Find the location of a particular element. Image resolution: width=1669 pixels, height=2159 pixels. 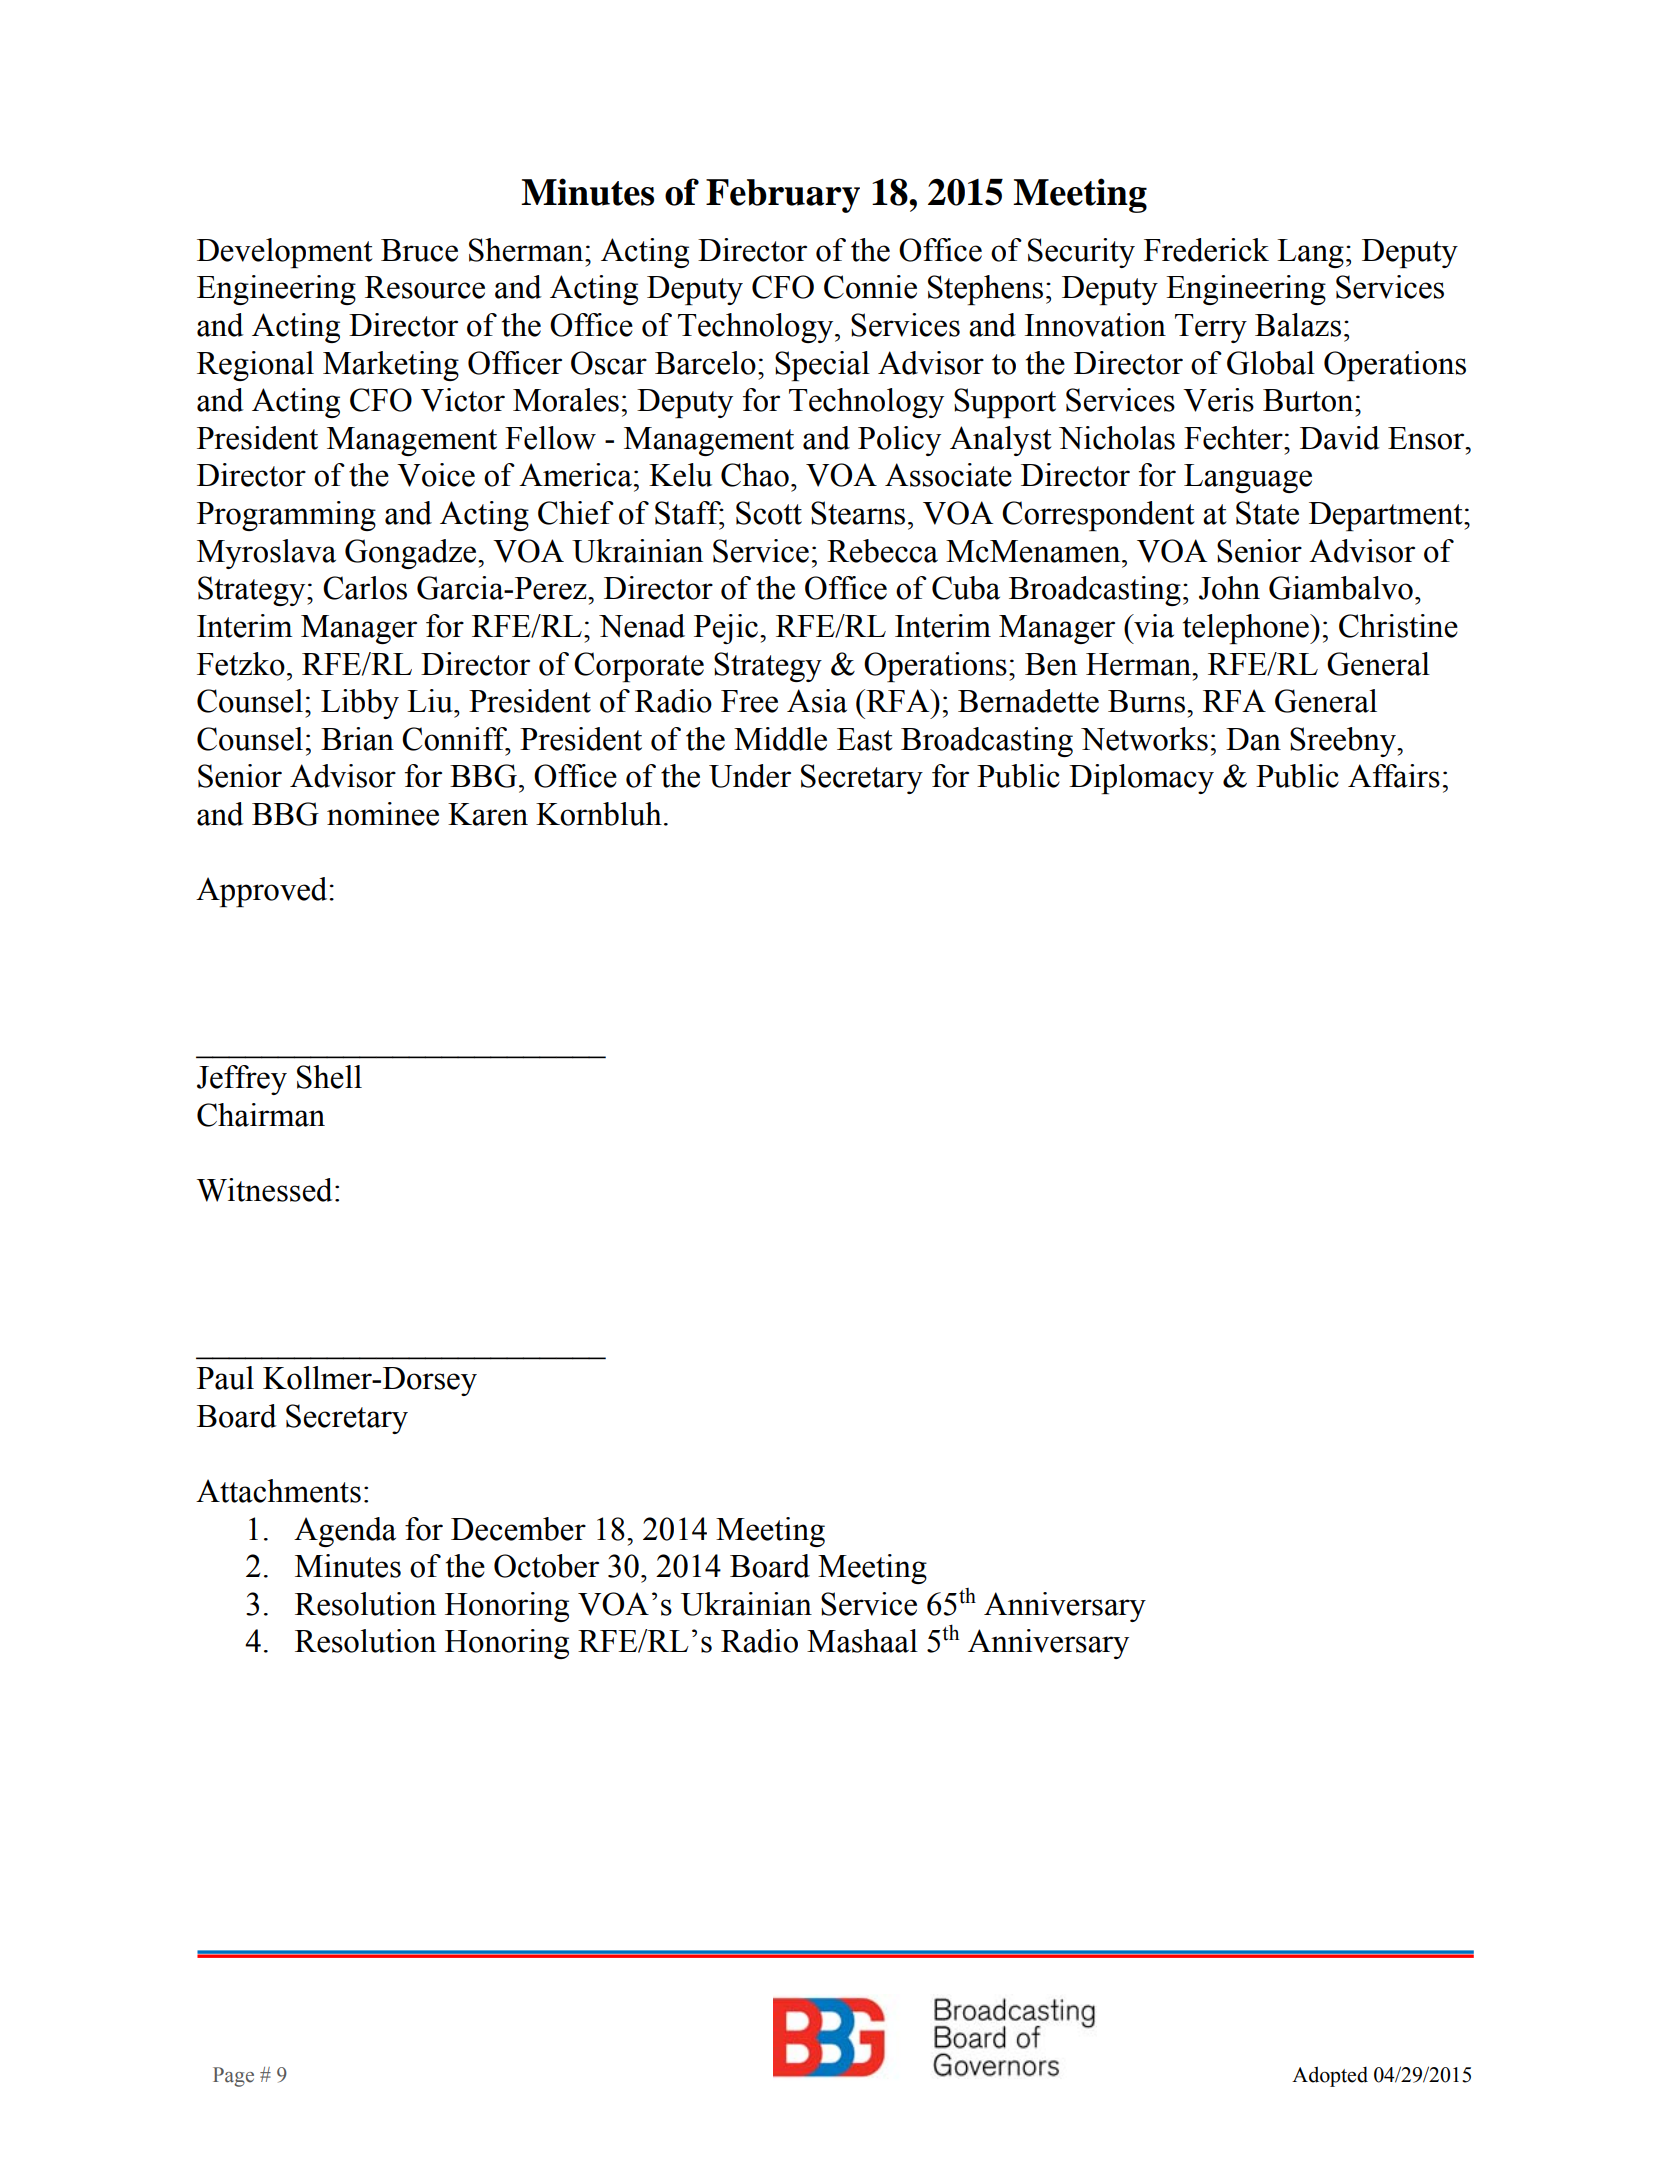

December is located at coordinates (518, 1529).
